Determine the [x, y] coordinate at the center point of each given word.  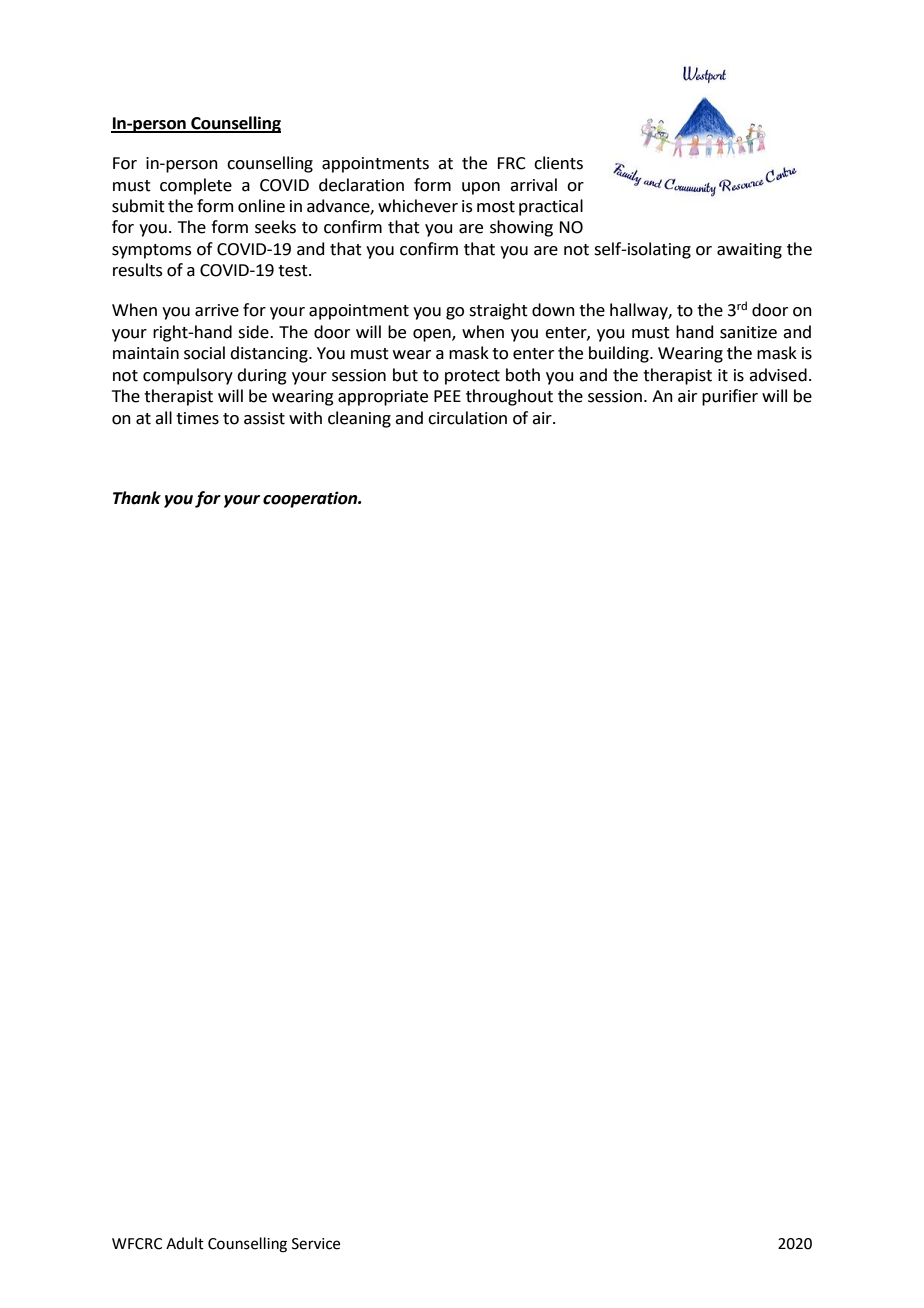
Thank [137, 498]
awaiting [749, 251]
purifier [730, 397]
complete [196, 186]
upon [481, 188]
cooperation [311, 499]
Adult [185, 1243]
